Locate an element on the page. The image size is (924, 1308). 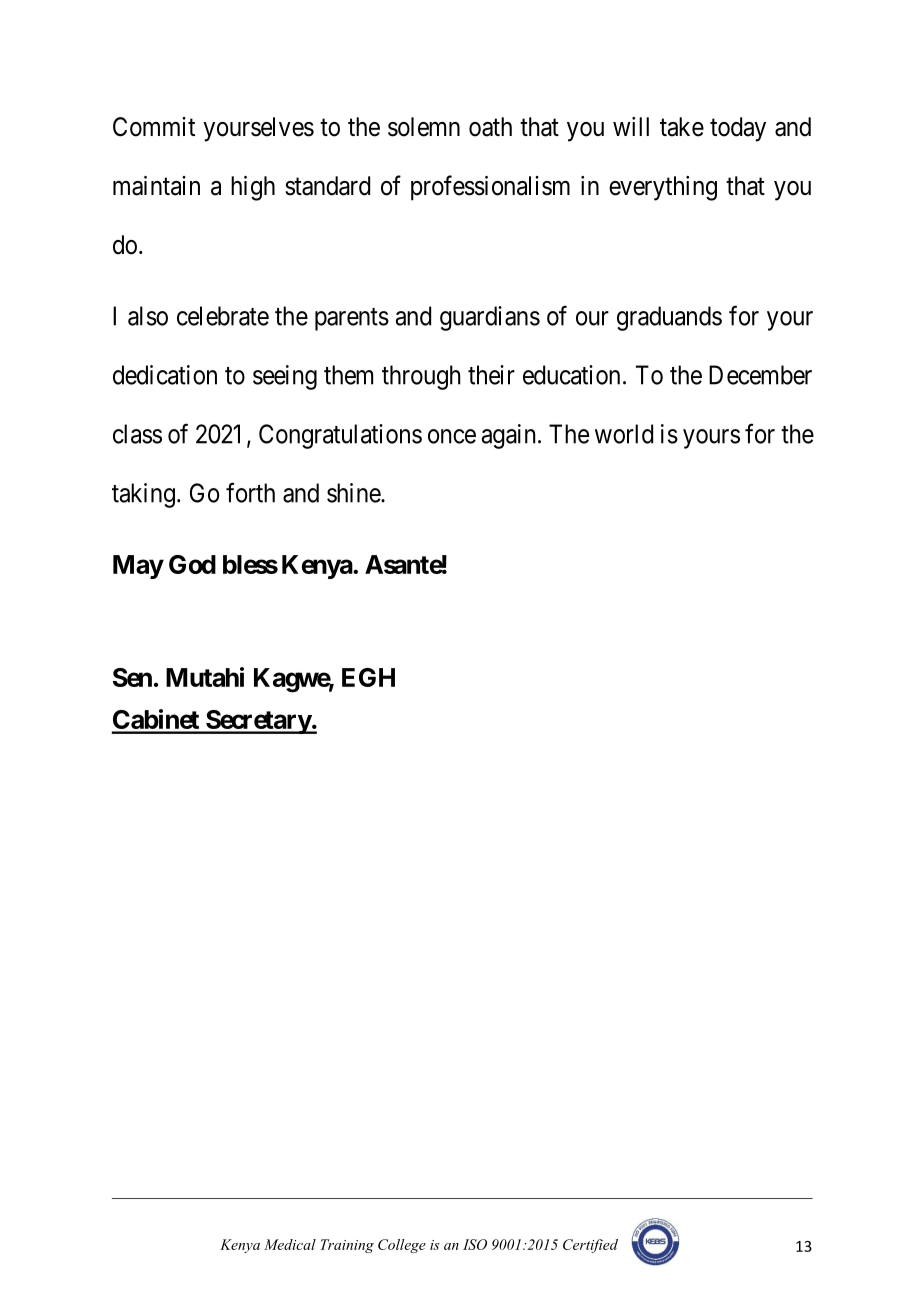
world is located at coordinates (624, 434).
